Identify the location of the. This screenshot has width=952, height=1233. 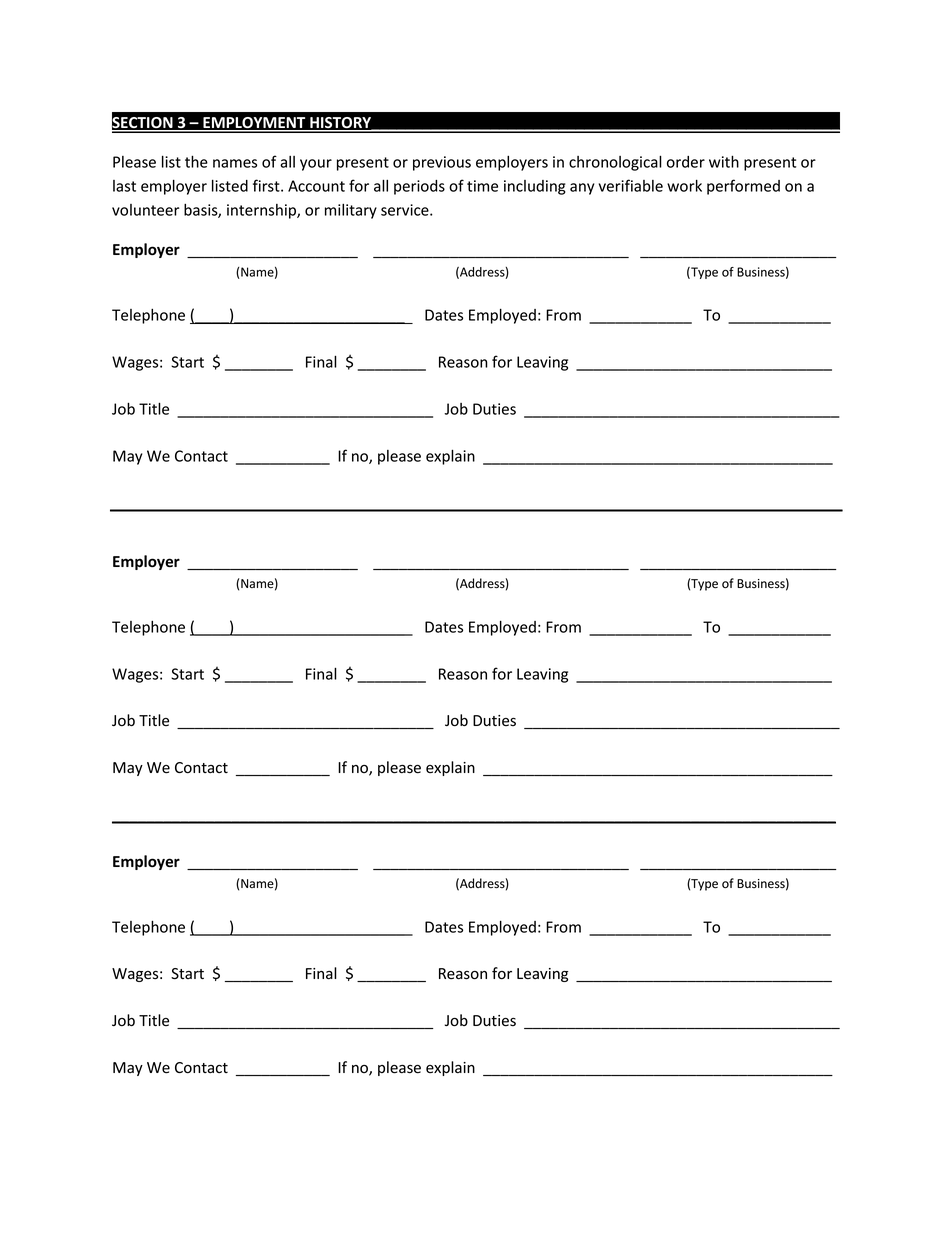
(196, 161).
